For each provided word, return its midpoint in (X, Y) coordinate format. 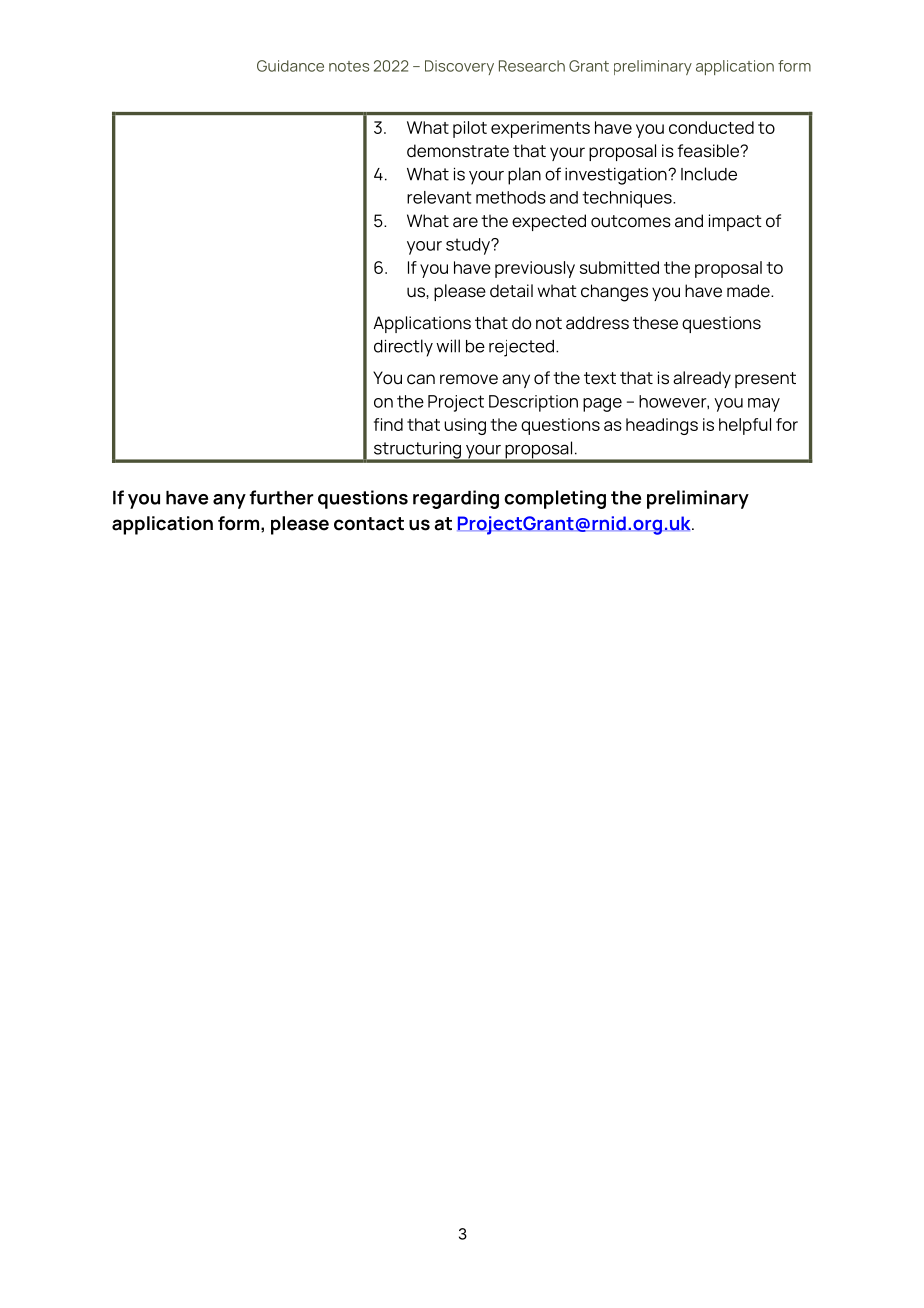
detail (511, 291)
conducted (711, 127)
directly (403, 348)
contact (369, 524)
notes (349, 66)
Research (532, 66)
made (749, 291)
